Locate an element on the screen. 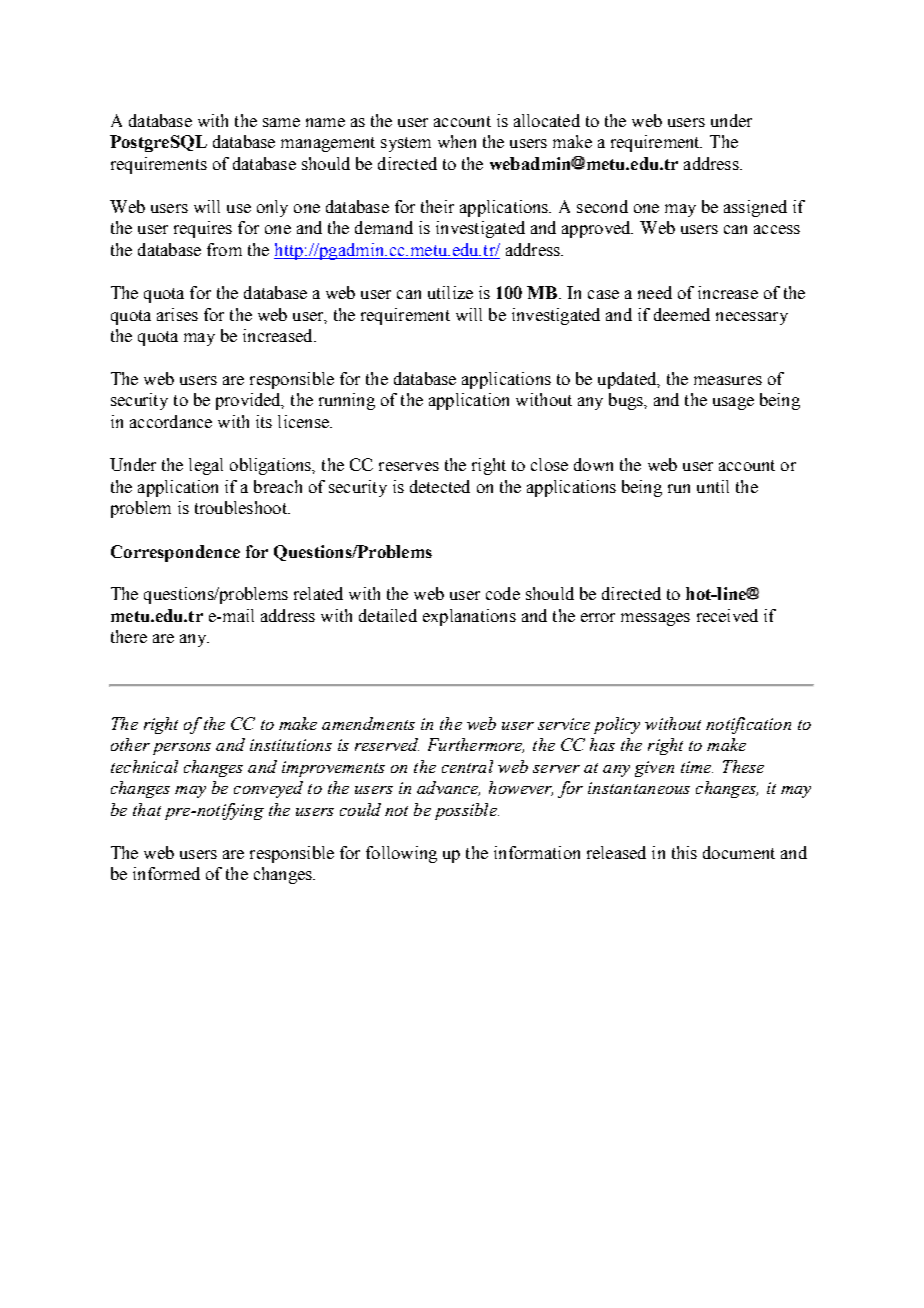  this is located at coordinates (684, 852).
